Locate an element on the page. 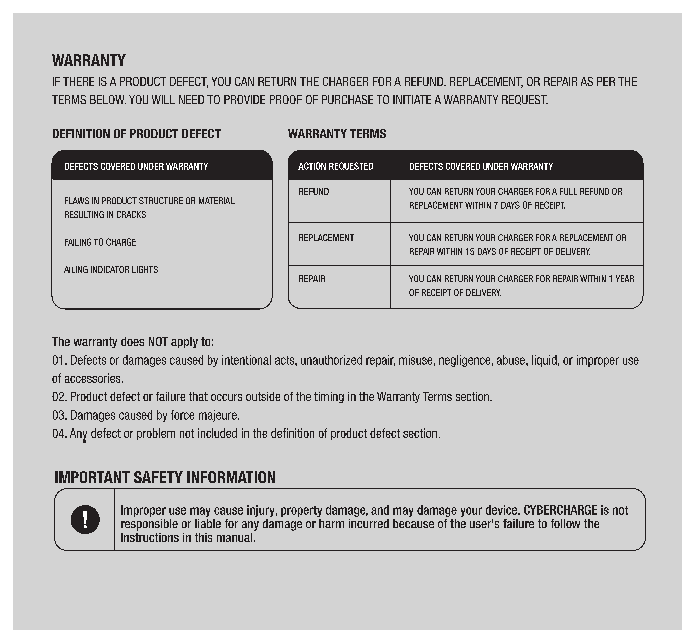  does is located at coordinates (132, 341).
